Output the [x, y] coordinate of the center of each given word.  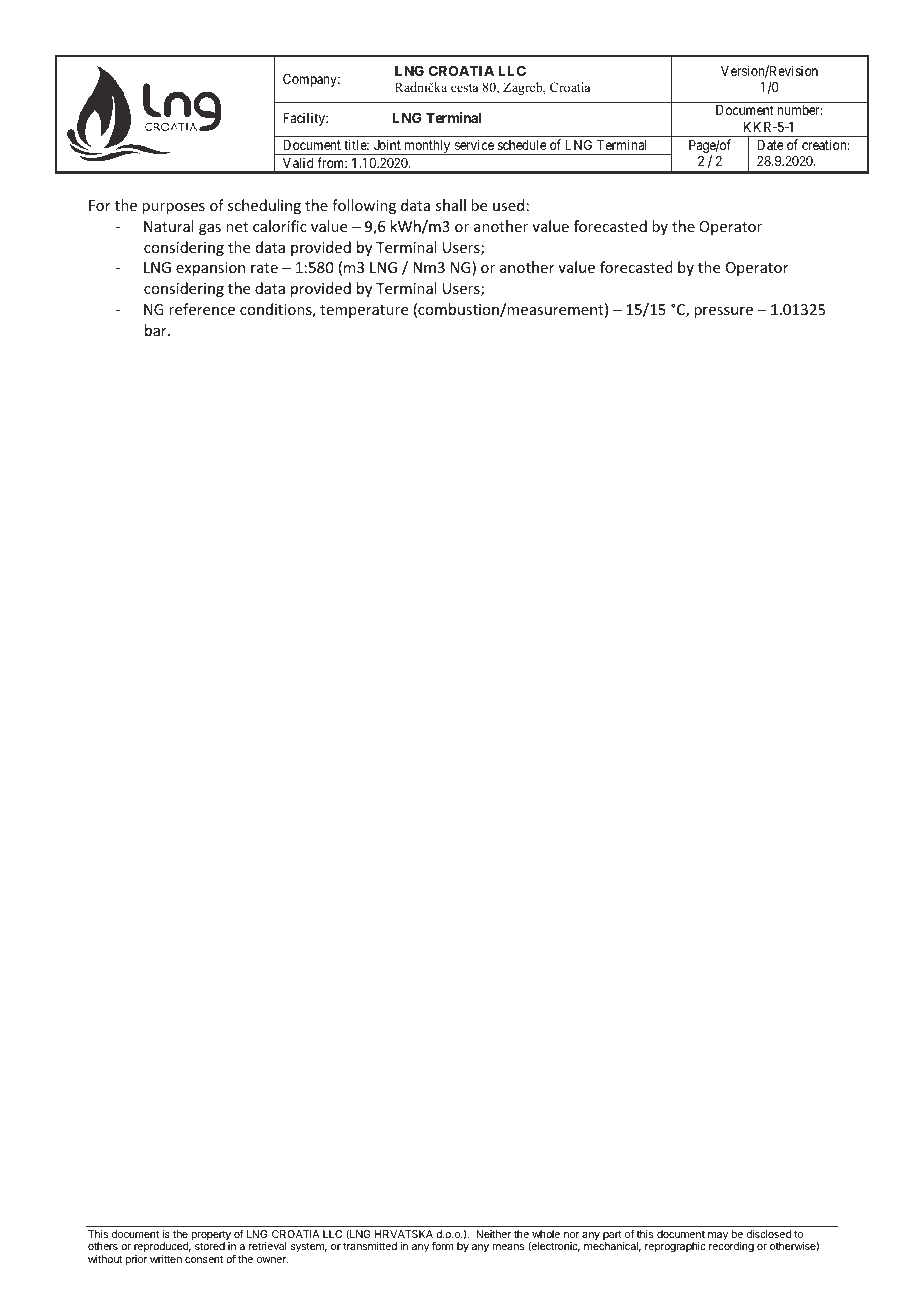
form [443, 1246]
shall [451, 205]
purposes [173, 208]
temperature [364, 311]
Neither [493, 1234]
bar [157, 330]
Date [770, 145]
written [166, 1259]
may [718, 1236]
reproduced [162, 1247]
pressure [723, 312]
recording [731, 1247]
